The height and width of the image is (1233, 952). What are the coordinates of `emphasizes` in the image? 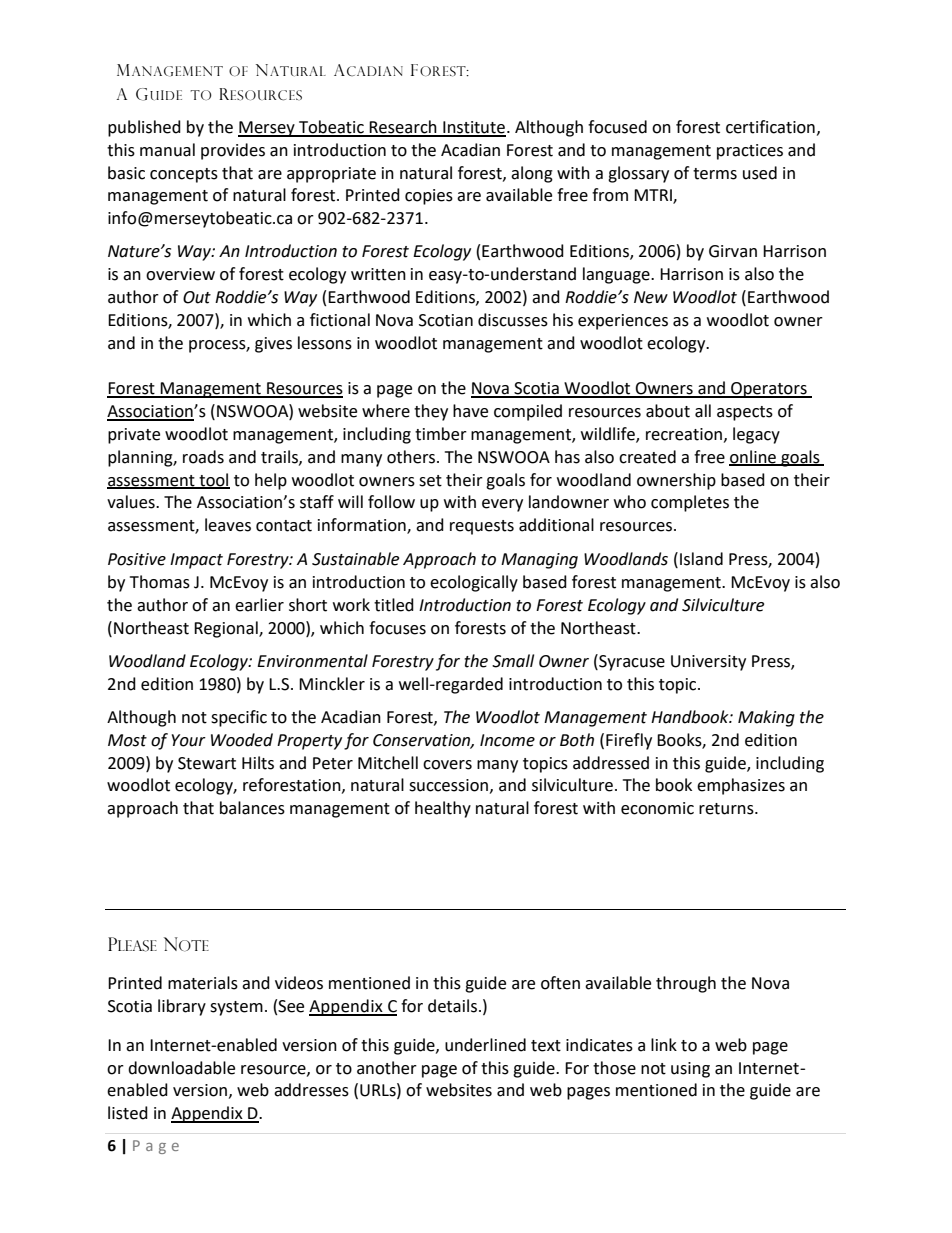 It's located at (741, 786).
